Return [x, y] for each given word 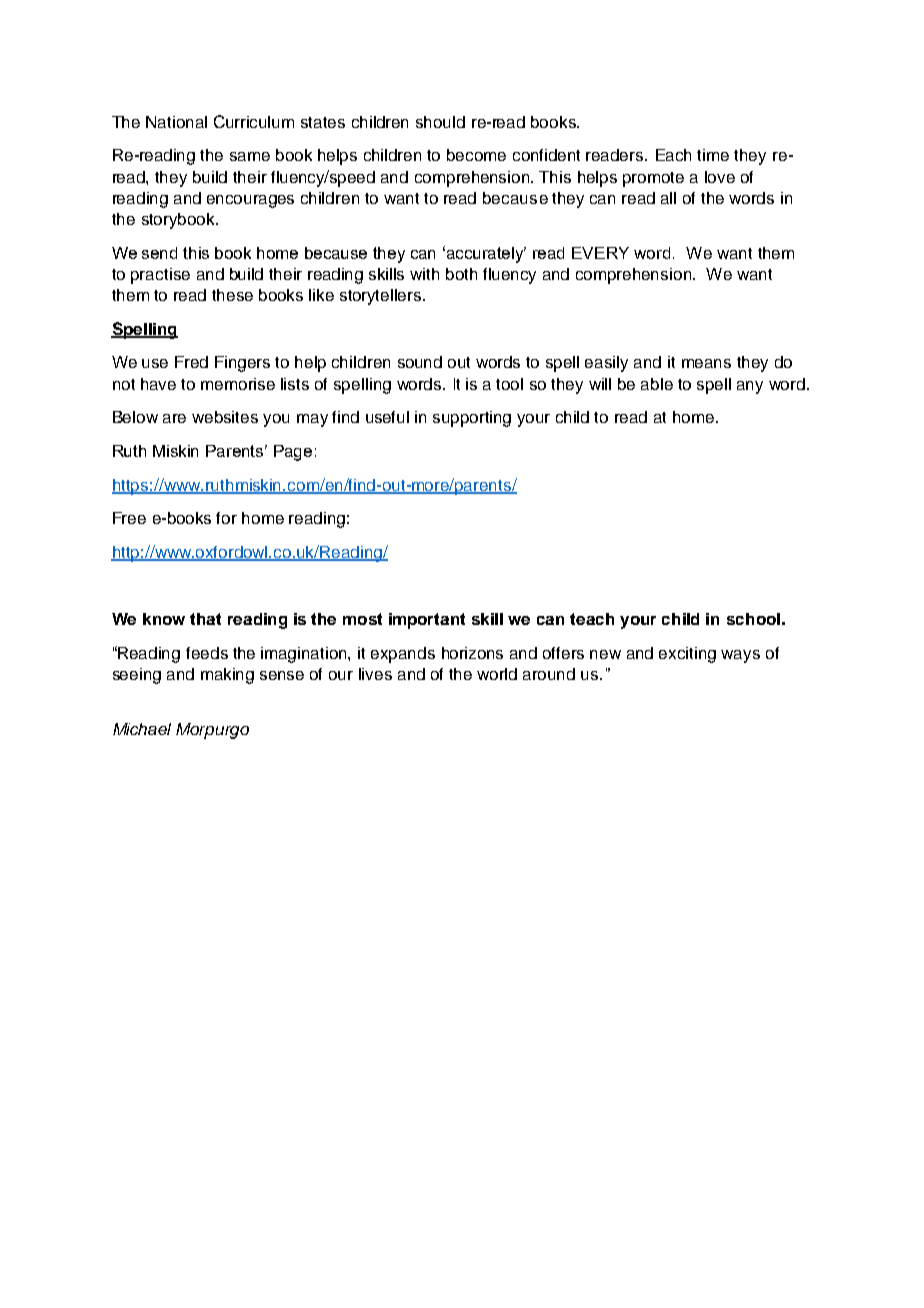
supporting [472, 419]
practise [160, 276]
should [440, 122]
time [713, 155]
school [753, 619]
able [657, 384]
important [427, 621]
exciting [687, 655]
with [424, 274]
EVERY [600, 253]
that [205, 619]
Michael [142, 729]
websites [225, 417]
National [176, 122]
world [497, 674]
